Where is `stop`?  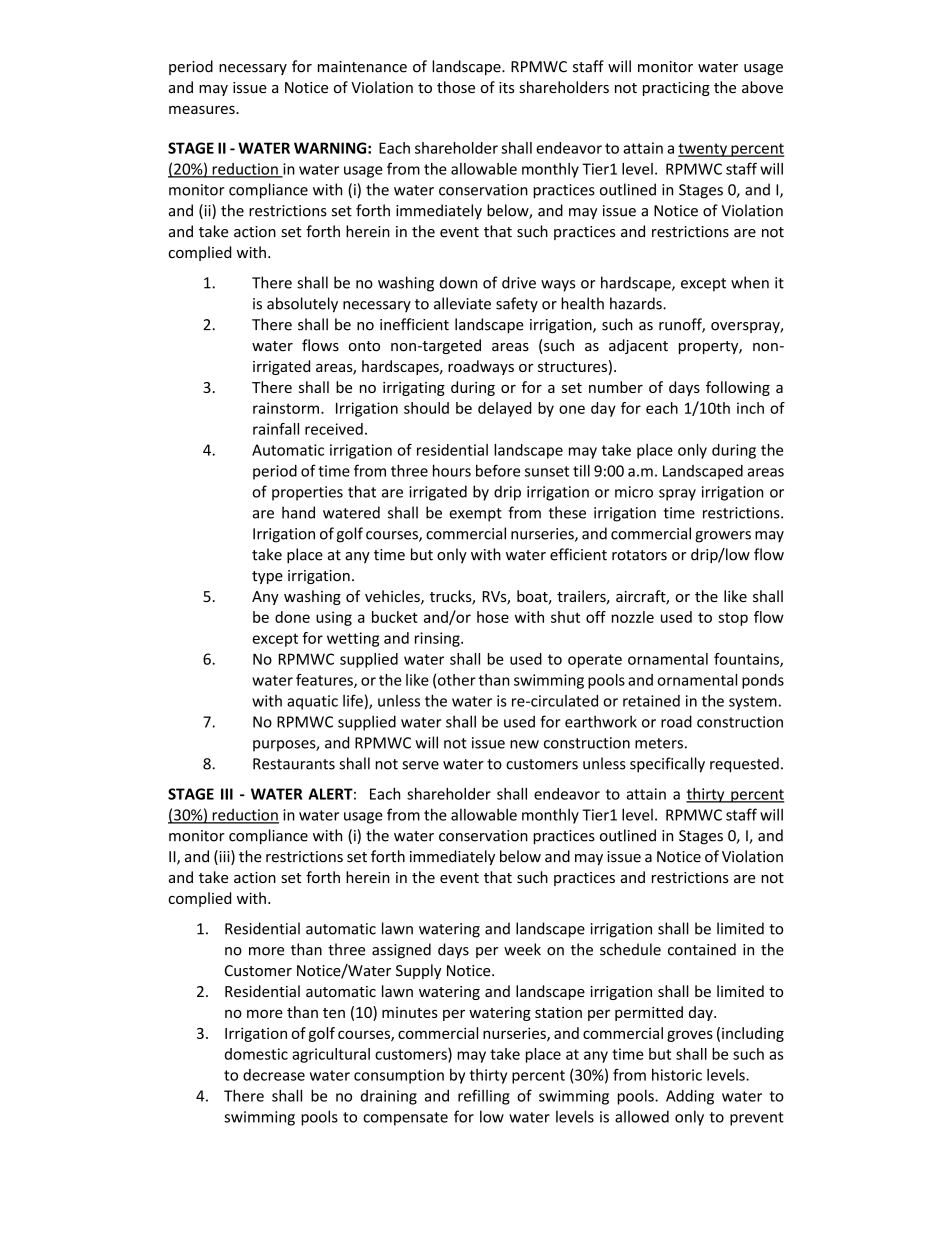 stop is located at coordinates (733, 619).
